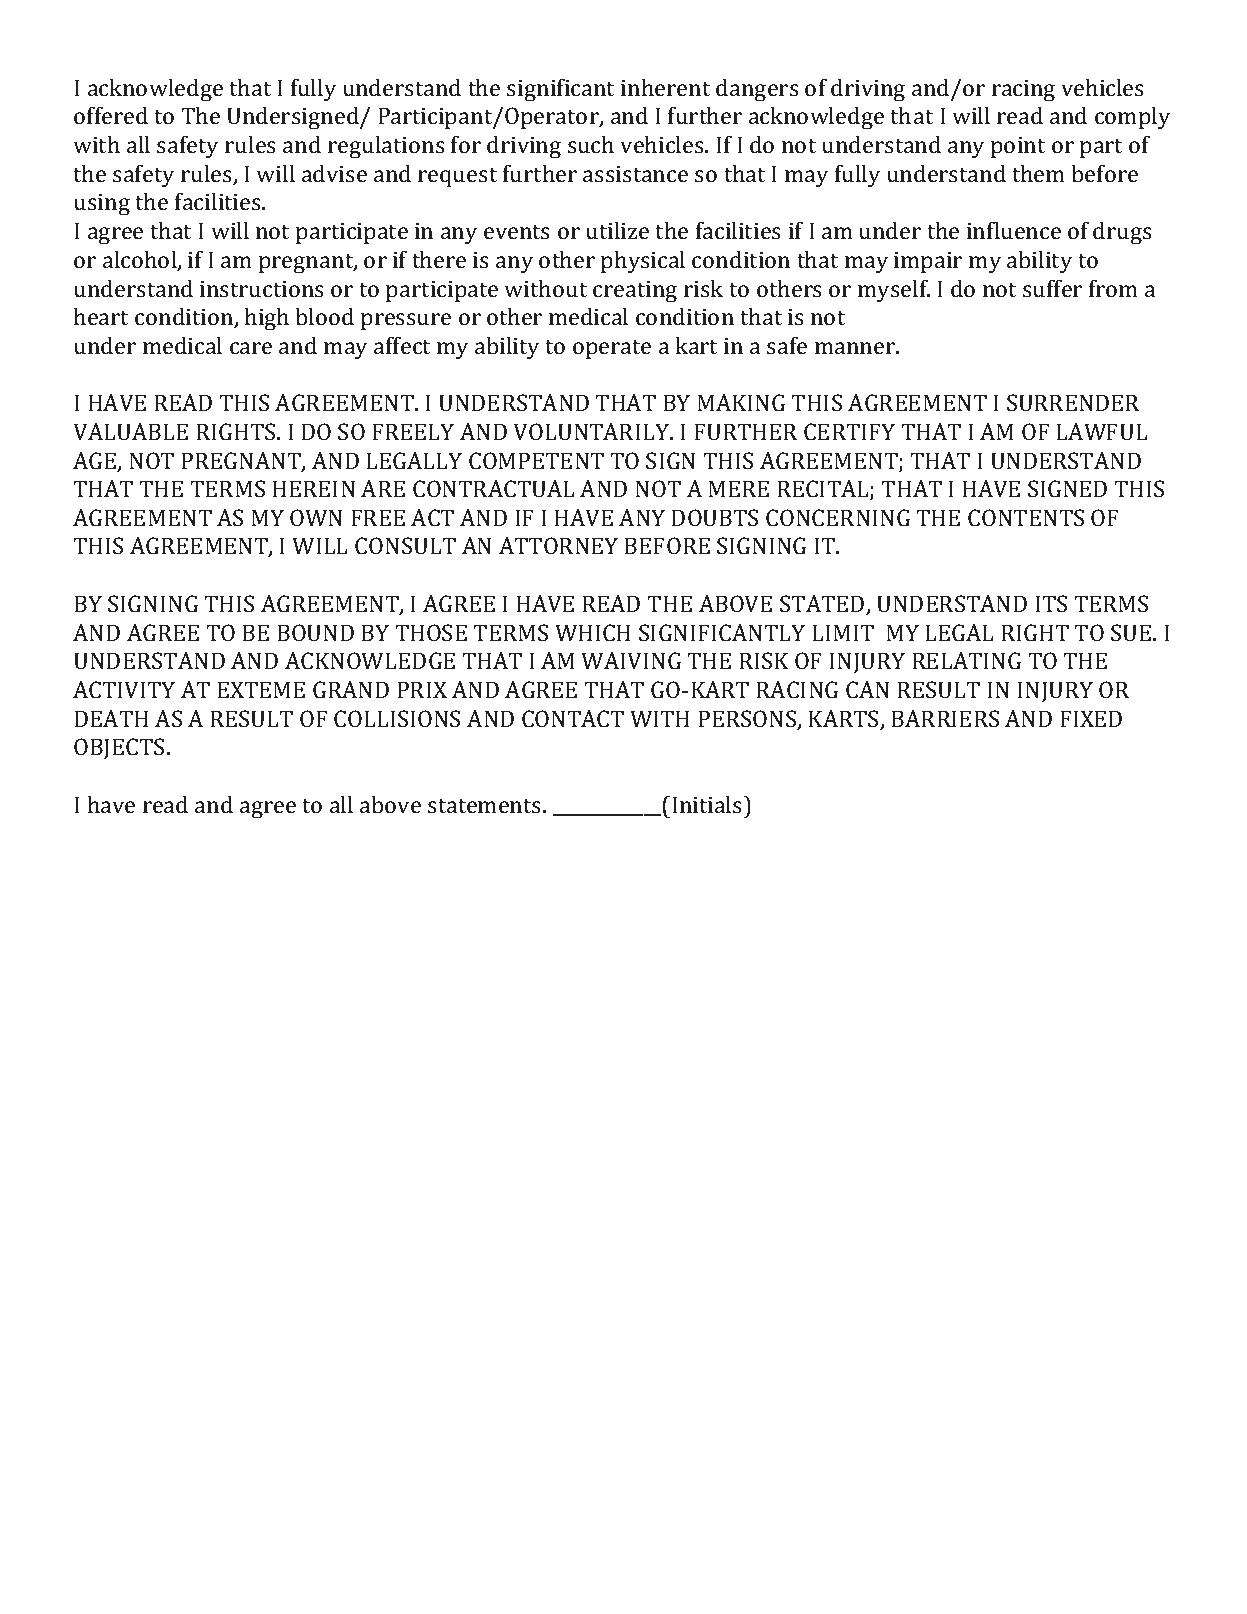  What do you see at coordinates (111, 115) in the page?
I see `offered` at bounding box center [111, 115].
